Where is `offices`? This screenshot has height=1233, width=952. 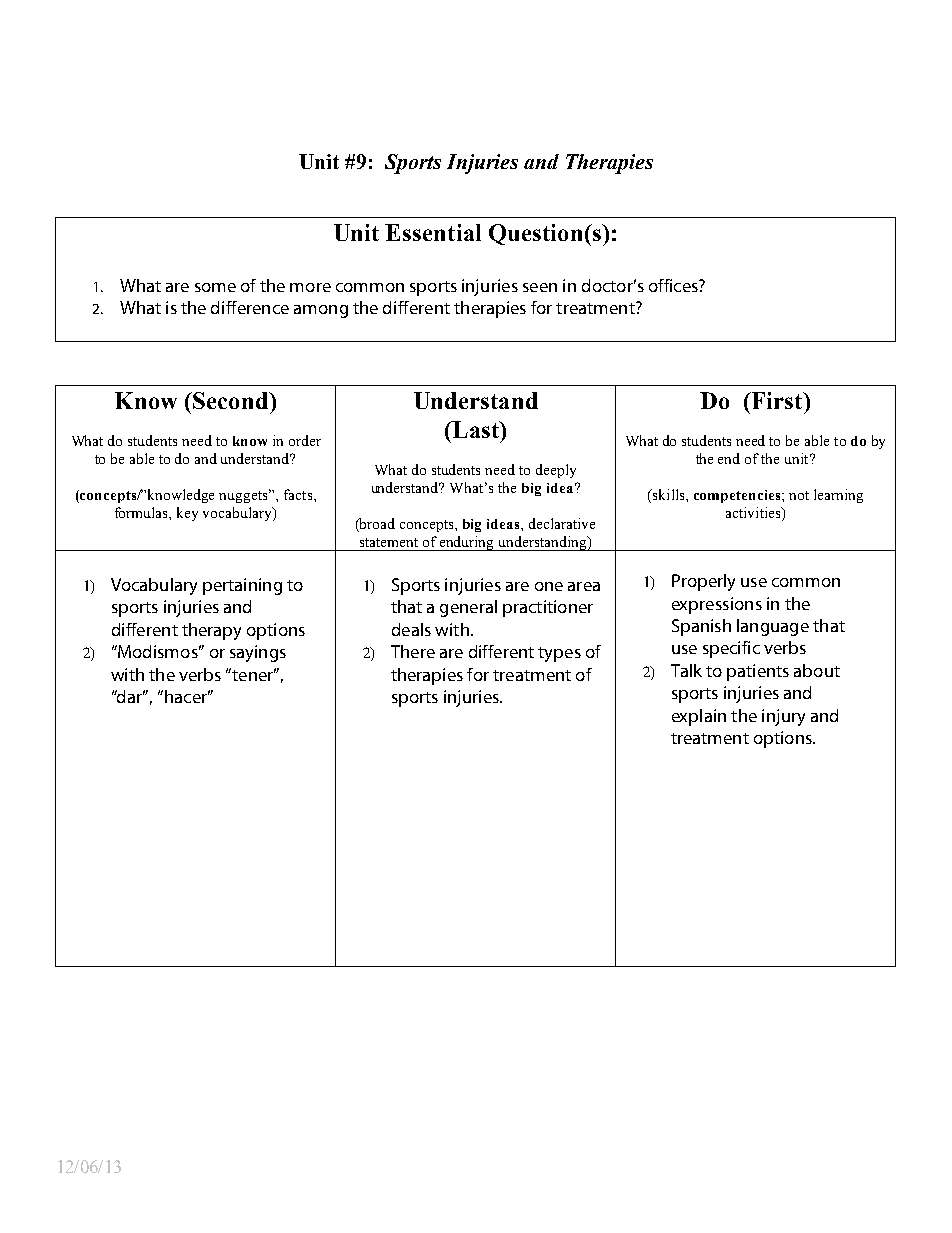 offices is located at coordinates (674, 285).
